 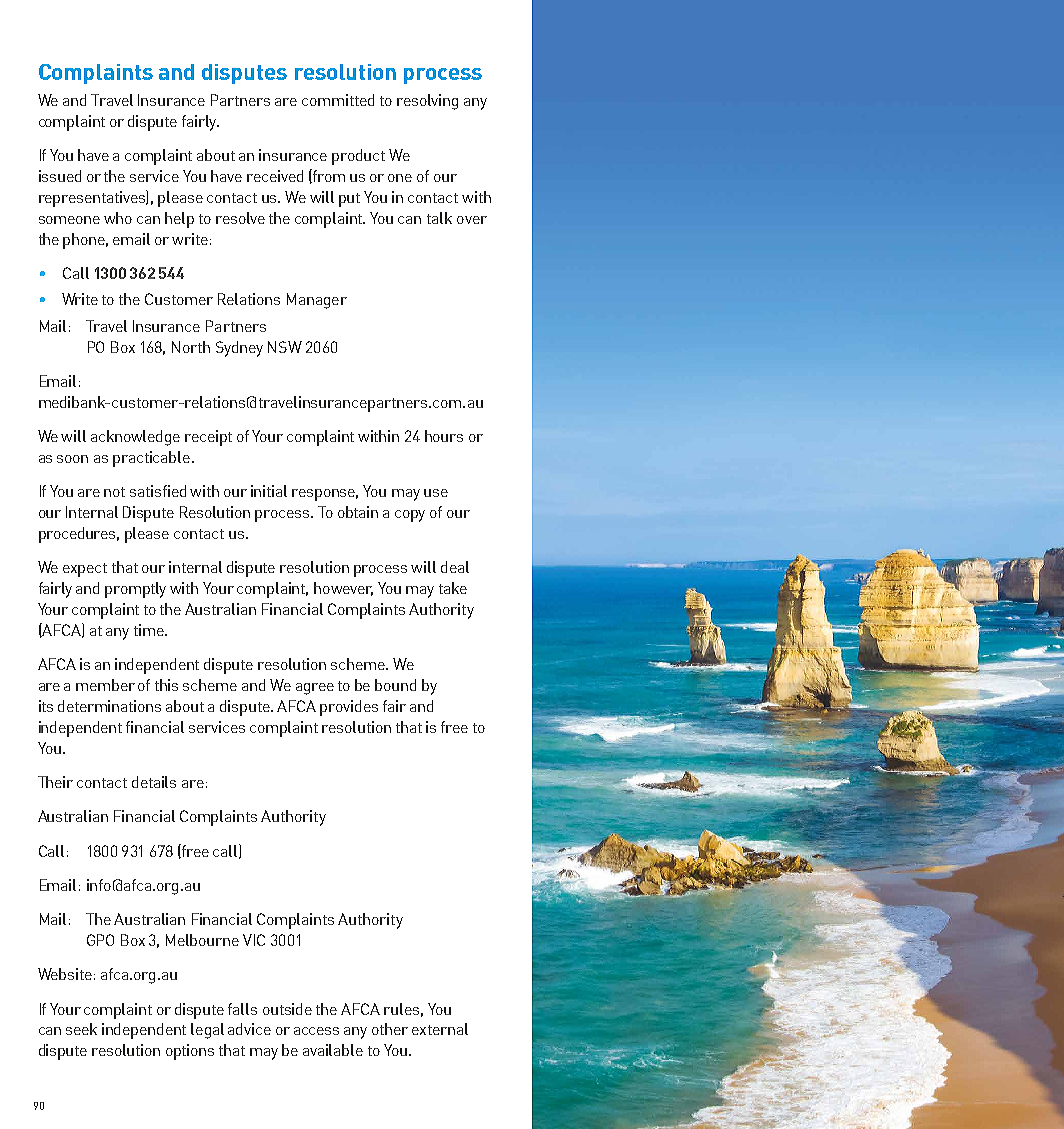 What do you see at coordinates (427, 102) in the screenshot?
I see `resolving` at bounding box center [427, 102].
